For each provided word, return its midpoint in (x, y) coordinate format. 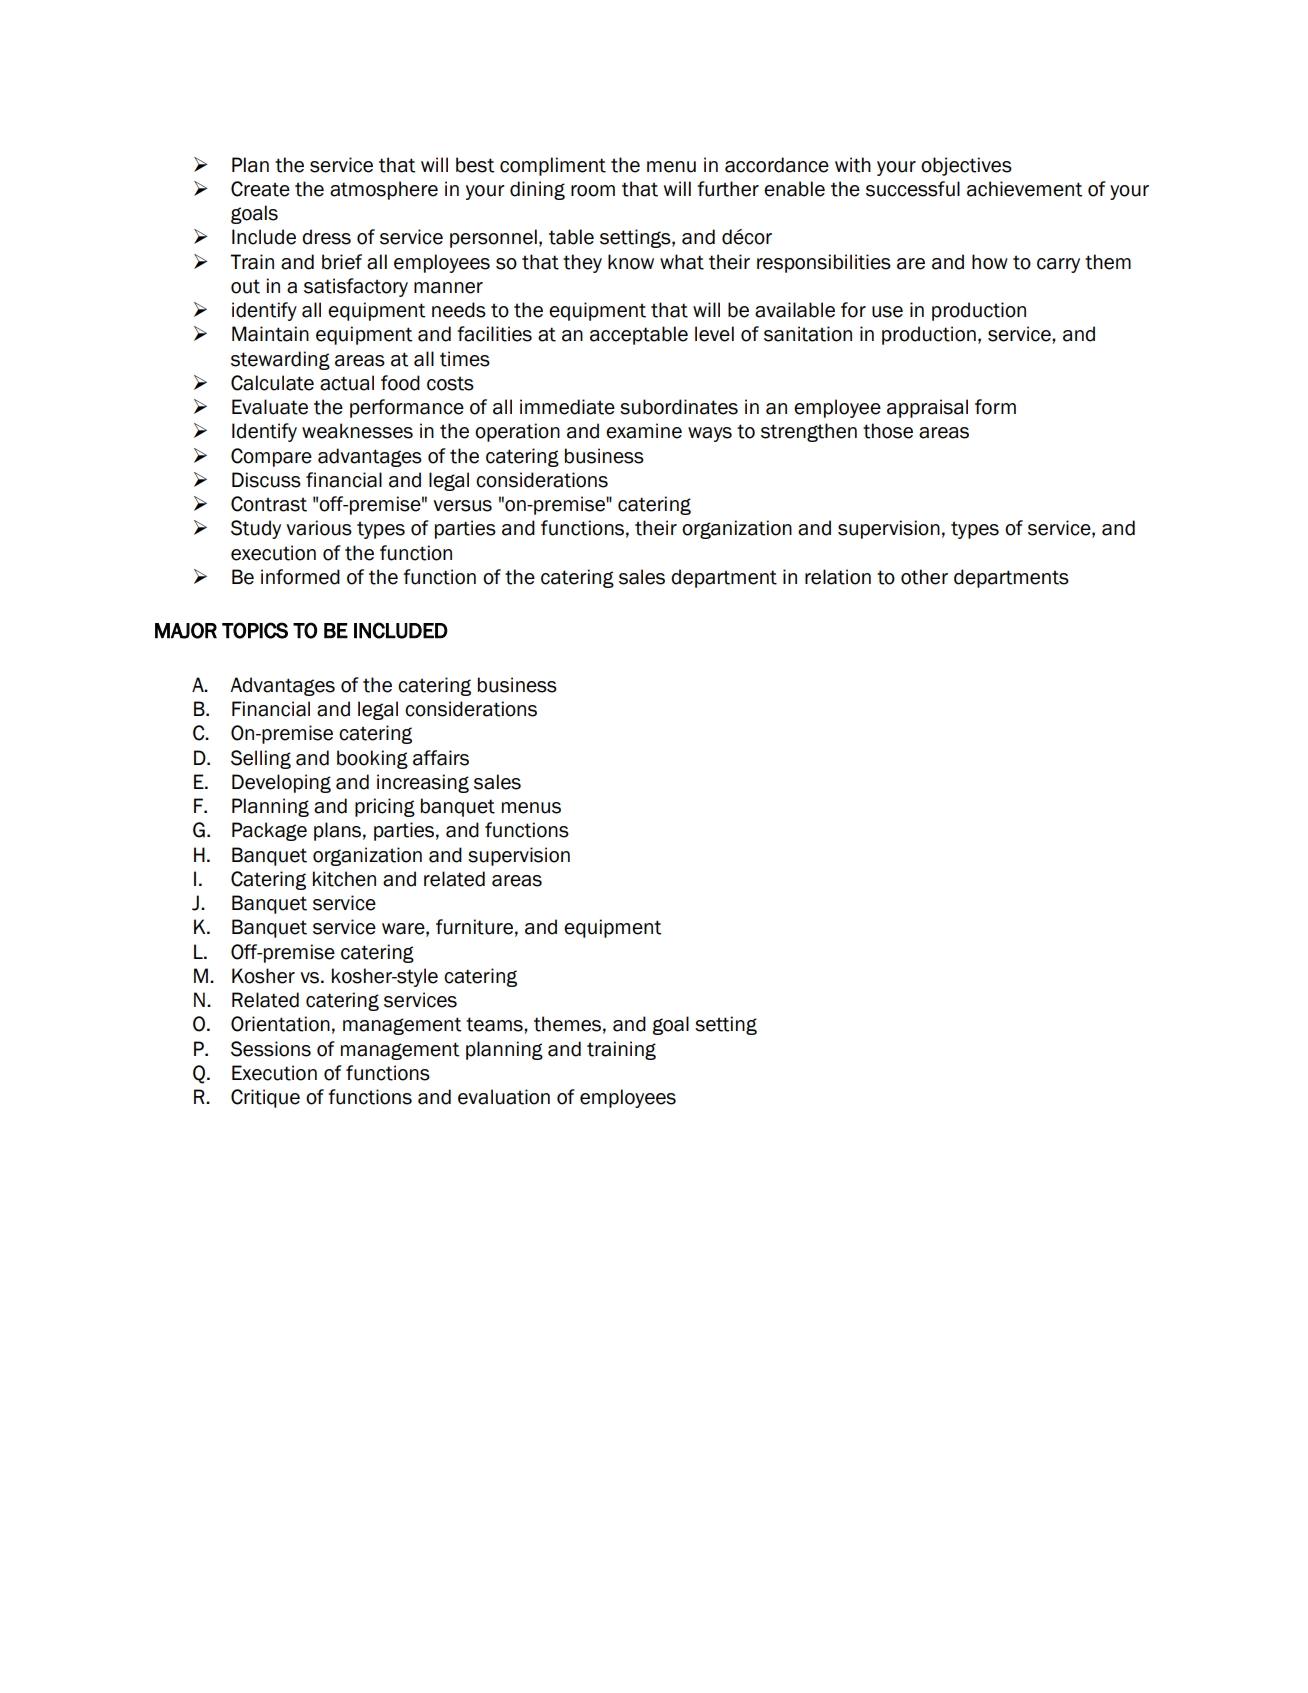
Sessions (271, 1049)
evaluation (504, 1097)
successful (913, 189)
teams (495, 1024)
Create (260, 189)
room (593, 191)
